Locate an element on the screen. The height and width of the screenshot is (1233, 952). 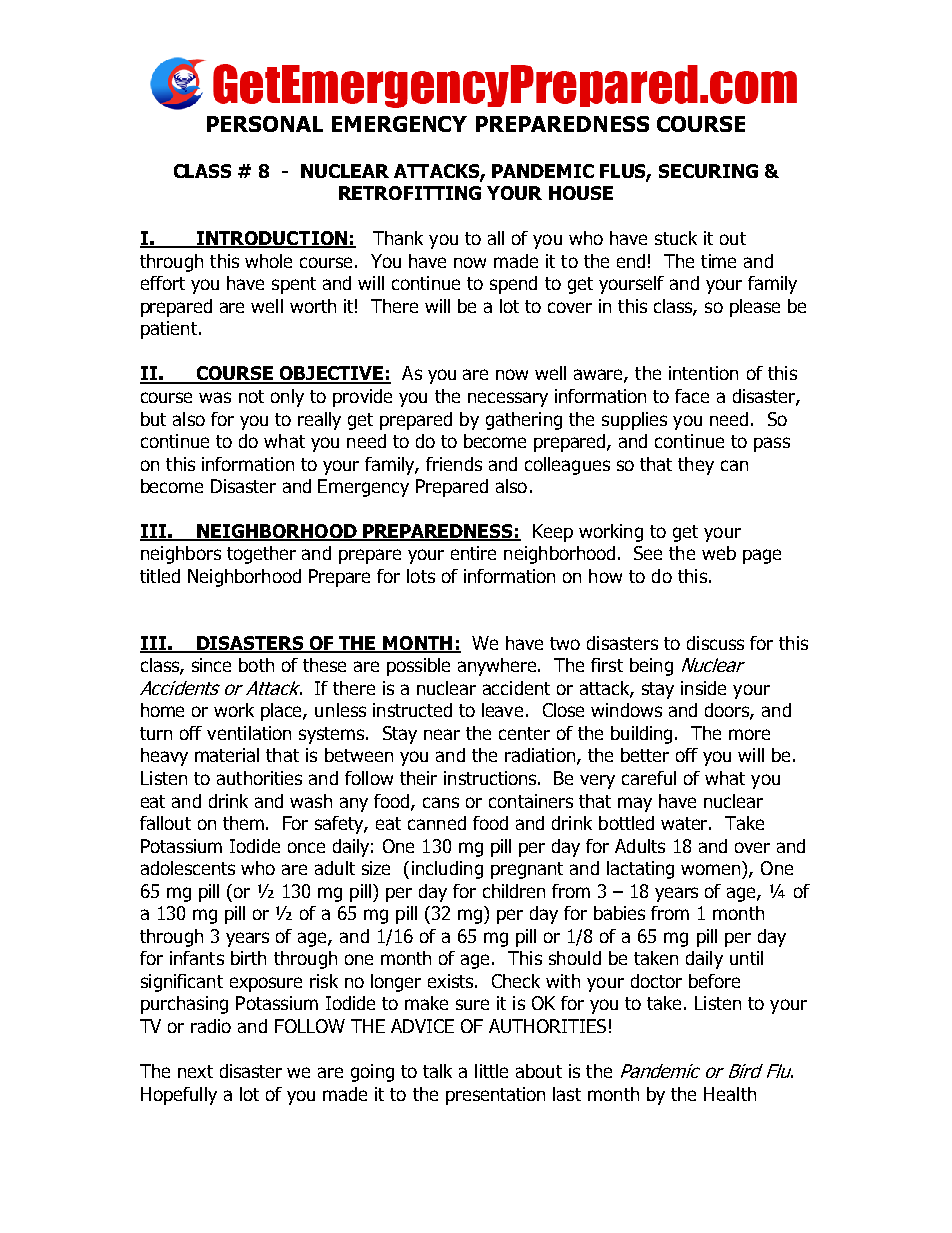
RETROFITTING is located at coordinates (410, 193).
